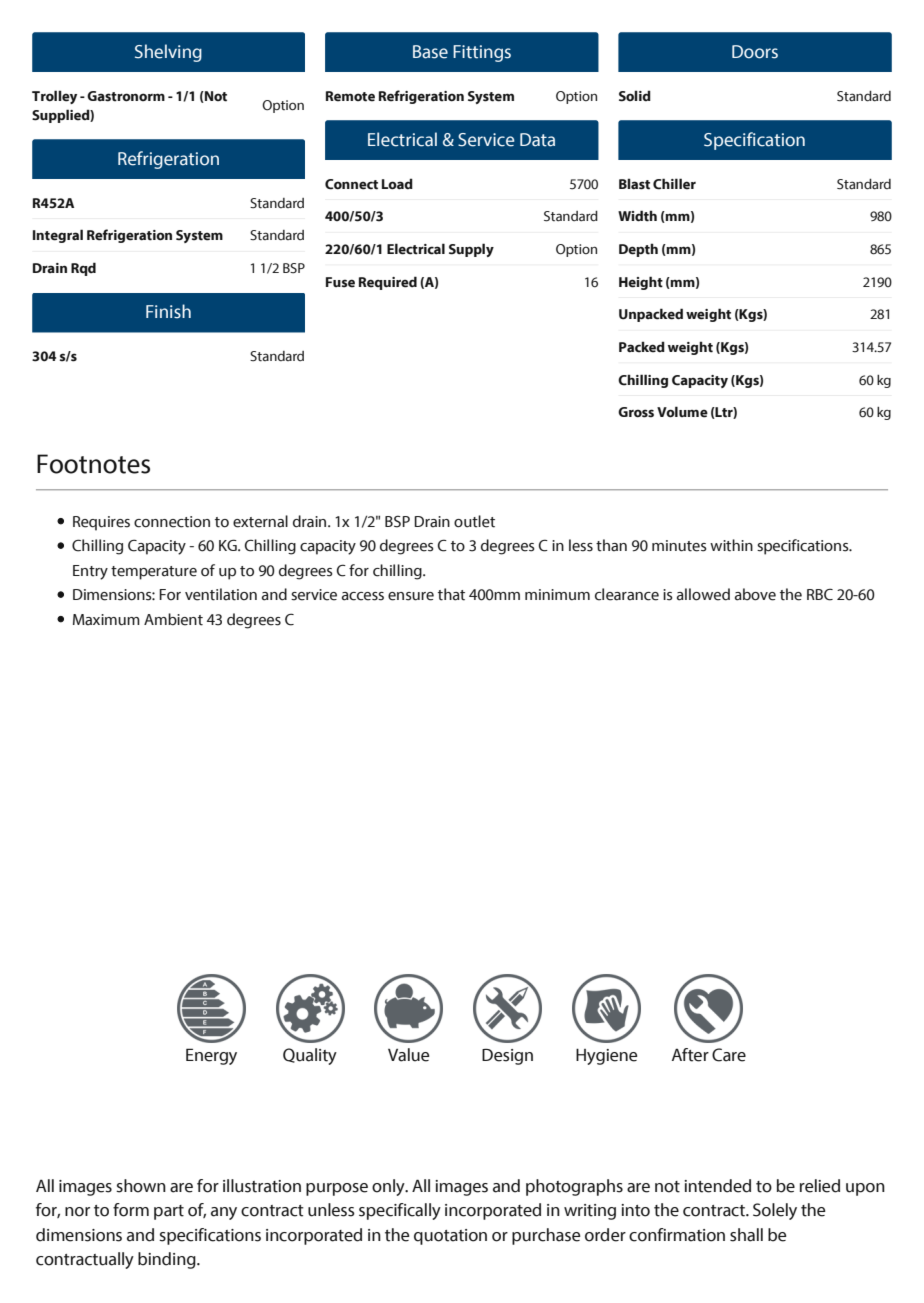 Image resolution: width=924 pixels, height=1303 pixels. What do you see at coordinates (409, 1055) in the page?
I see `Value` at bounding box center [409, 1055].
